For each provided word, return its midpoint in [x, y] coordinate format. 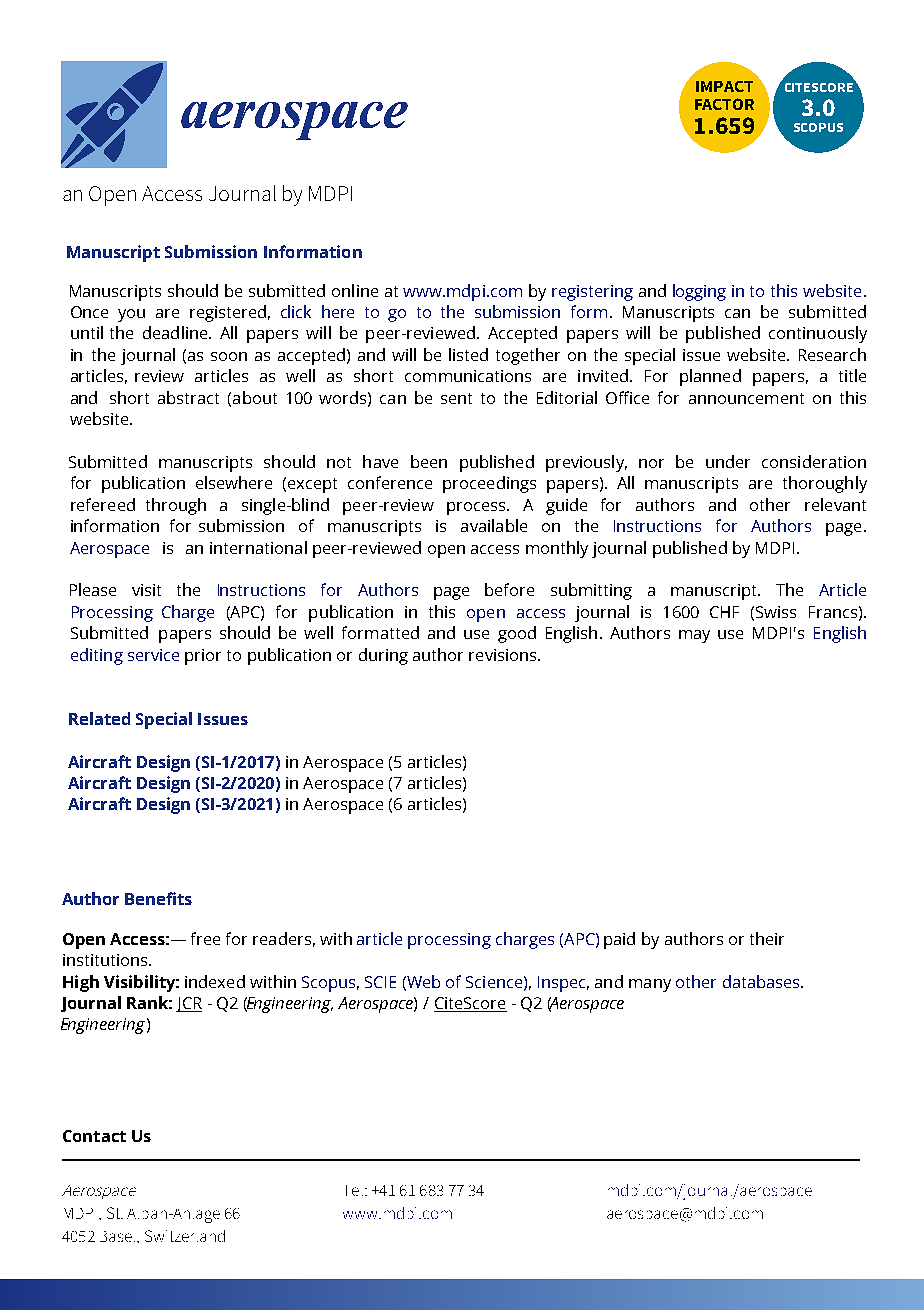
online [355, 290]
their [767, 938]
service [153, 655]
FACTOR [724, 104]
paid [619, 940]
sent [456, 398]
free [205, 938]
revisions [504, 655]
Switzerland [185, 1236]
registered [228, 313]
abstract [188, 397]
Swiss [776, 612]
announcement [746, 398]
